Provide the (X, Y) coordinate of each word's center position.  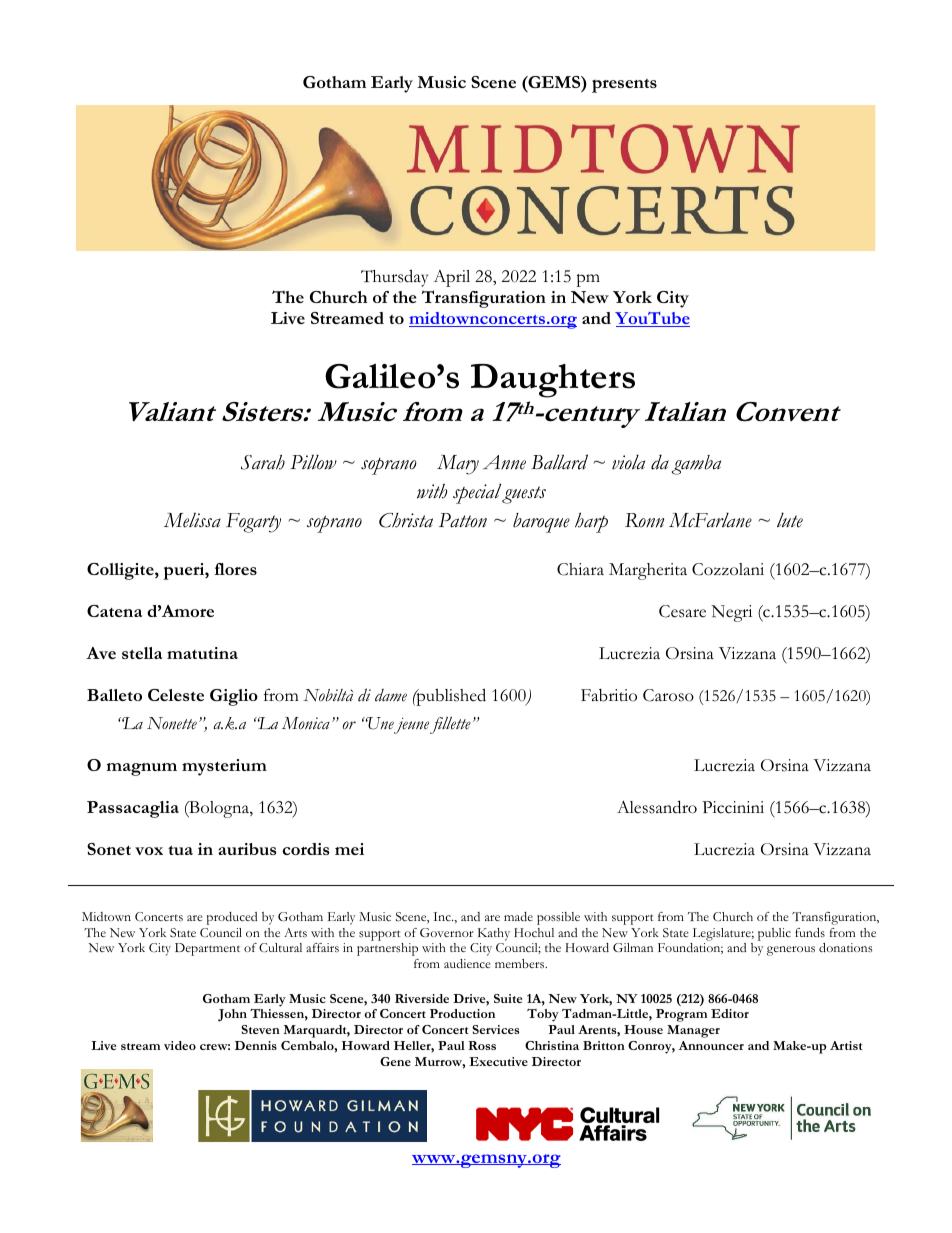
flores (236, 569)
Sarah (263, 462)
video (180, 1045)
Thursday (394, 278)
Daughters (553, 381)
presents (624, 86)
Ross (482, 1045)
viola (628, 462)
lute (790, 520)
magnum (141, 769)
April (451, 278)
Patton (463, 520)
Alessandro (657, 807)
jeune (411, 726)
